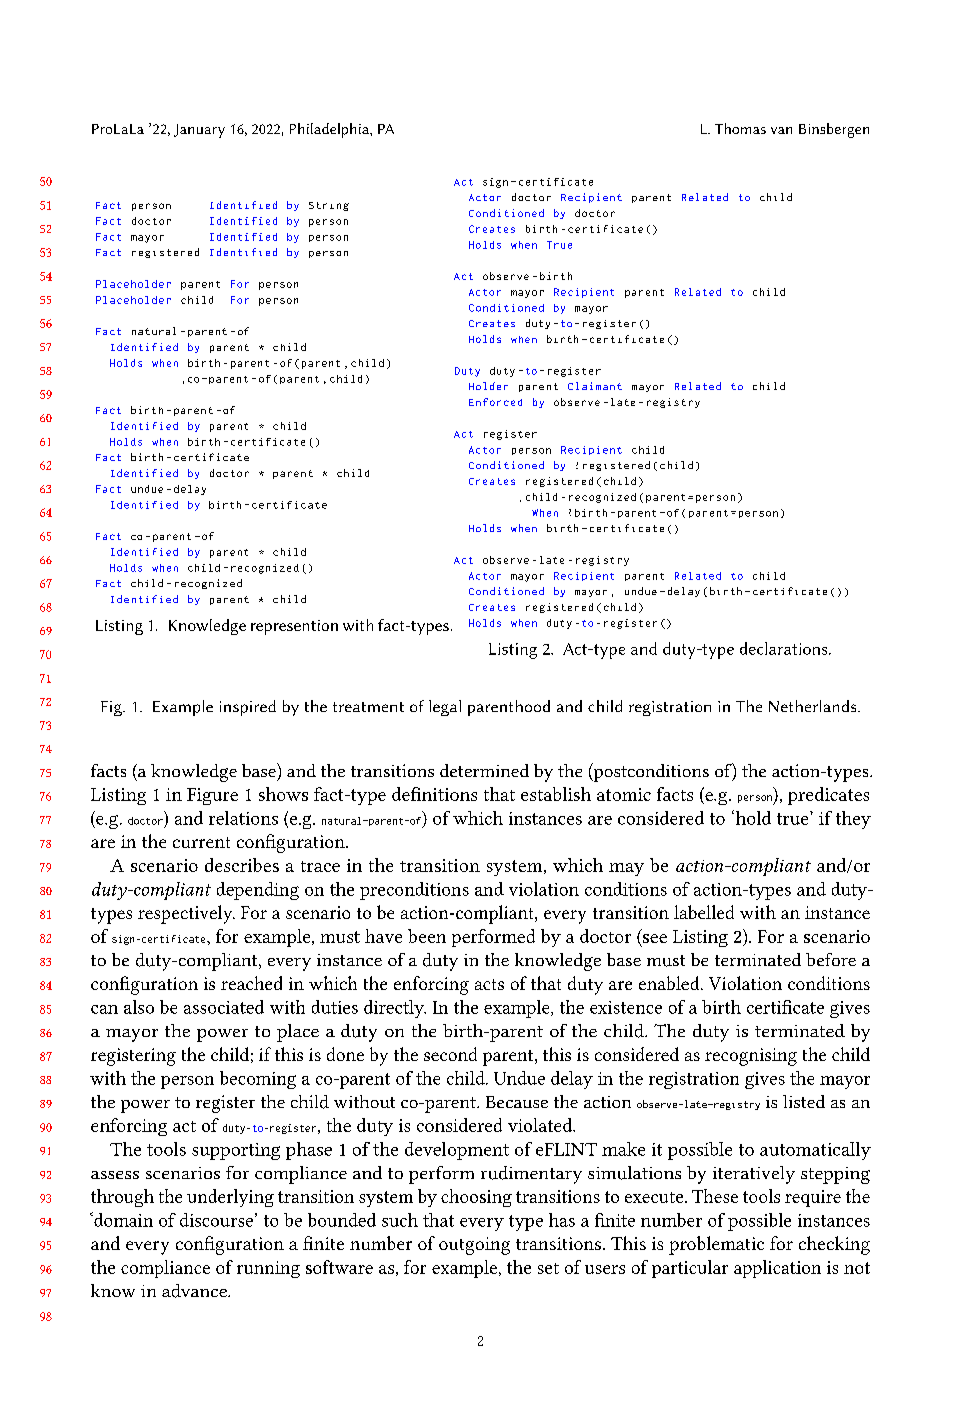 The height and width of the screenshot is (1424, 961). What do you see at coordinates (814, 706) in the screenshot?
I see `Netherlands` at bounding box center [814, 706].
